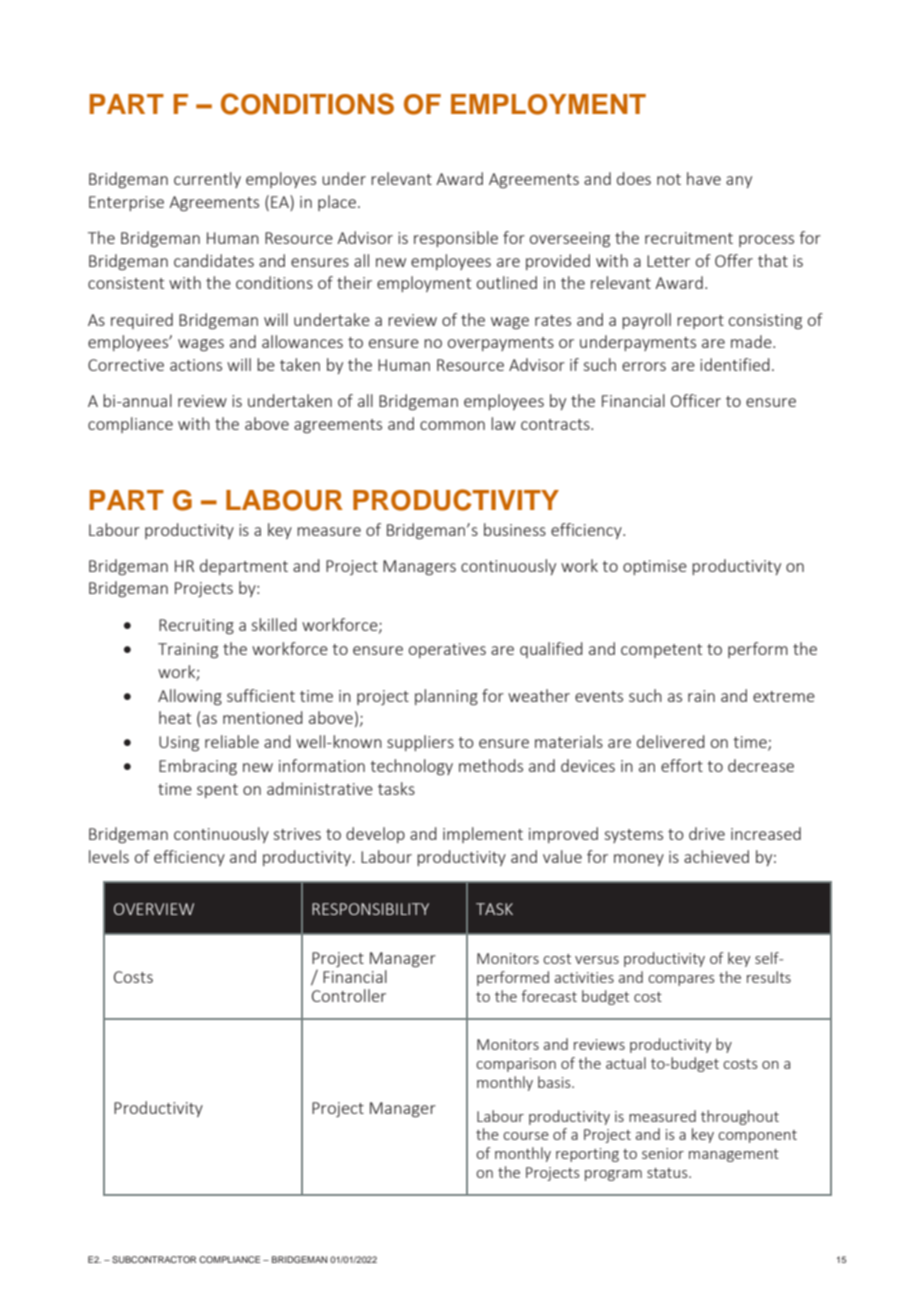 The height and width of the screenshot is (1307, 924). What do you see at coordinates (447, 650) in the screenshot?
I see `operatives` at bounding box center [447, 650].
